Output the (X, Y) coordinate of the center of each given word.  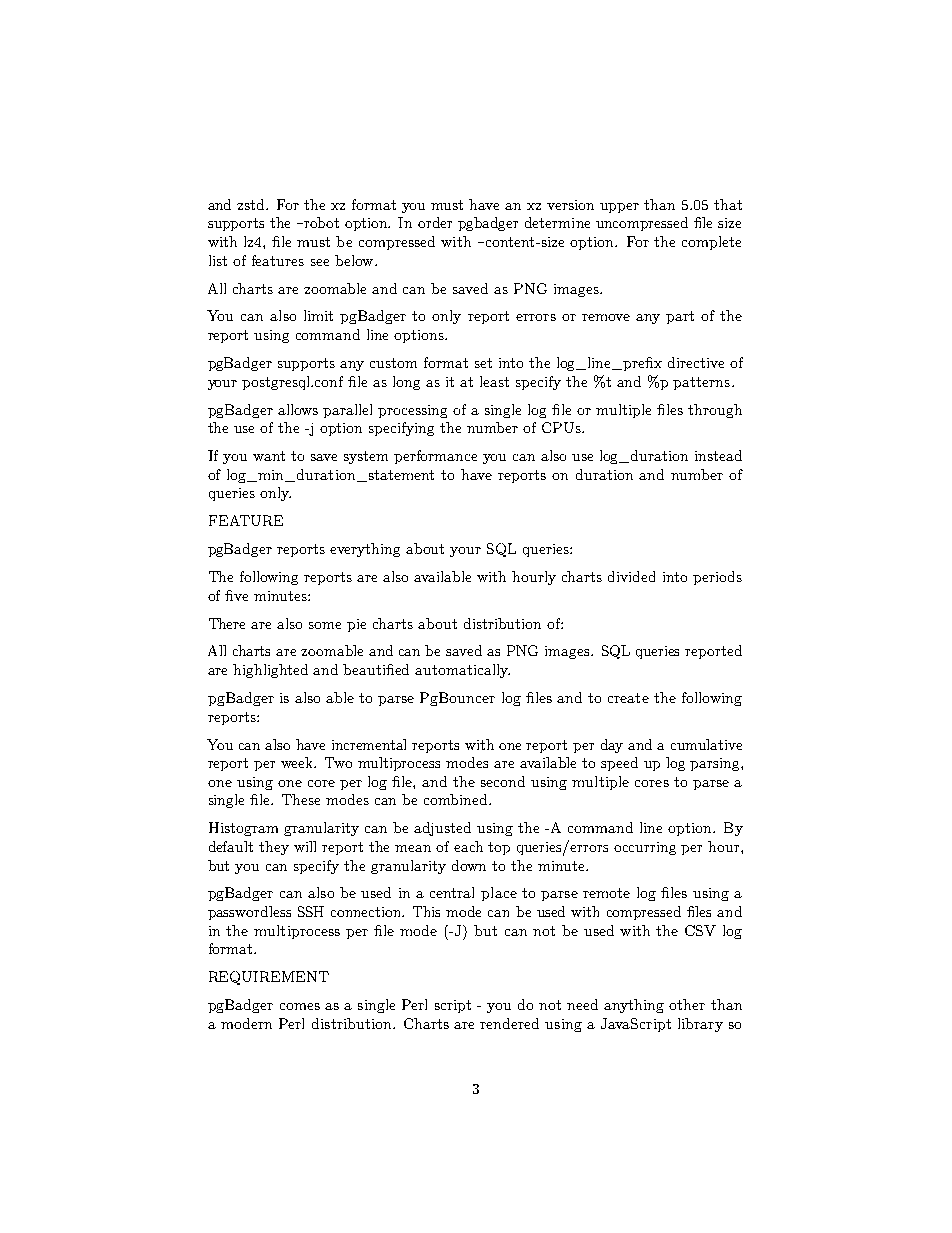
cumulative (706, 744)
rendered (509, 1023)
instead (718, 455)
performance (435, 457)
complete (711, 243)
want (269, 456)
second (503, 781)
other (687, 1004)
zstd (252, 204)
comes (300, 1006)
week (298, 762)
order (435, 222)
